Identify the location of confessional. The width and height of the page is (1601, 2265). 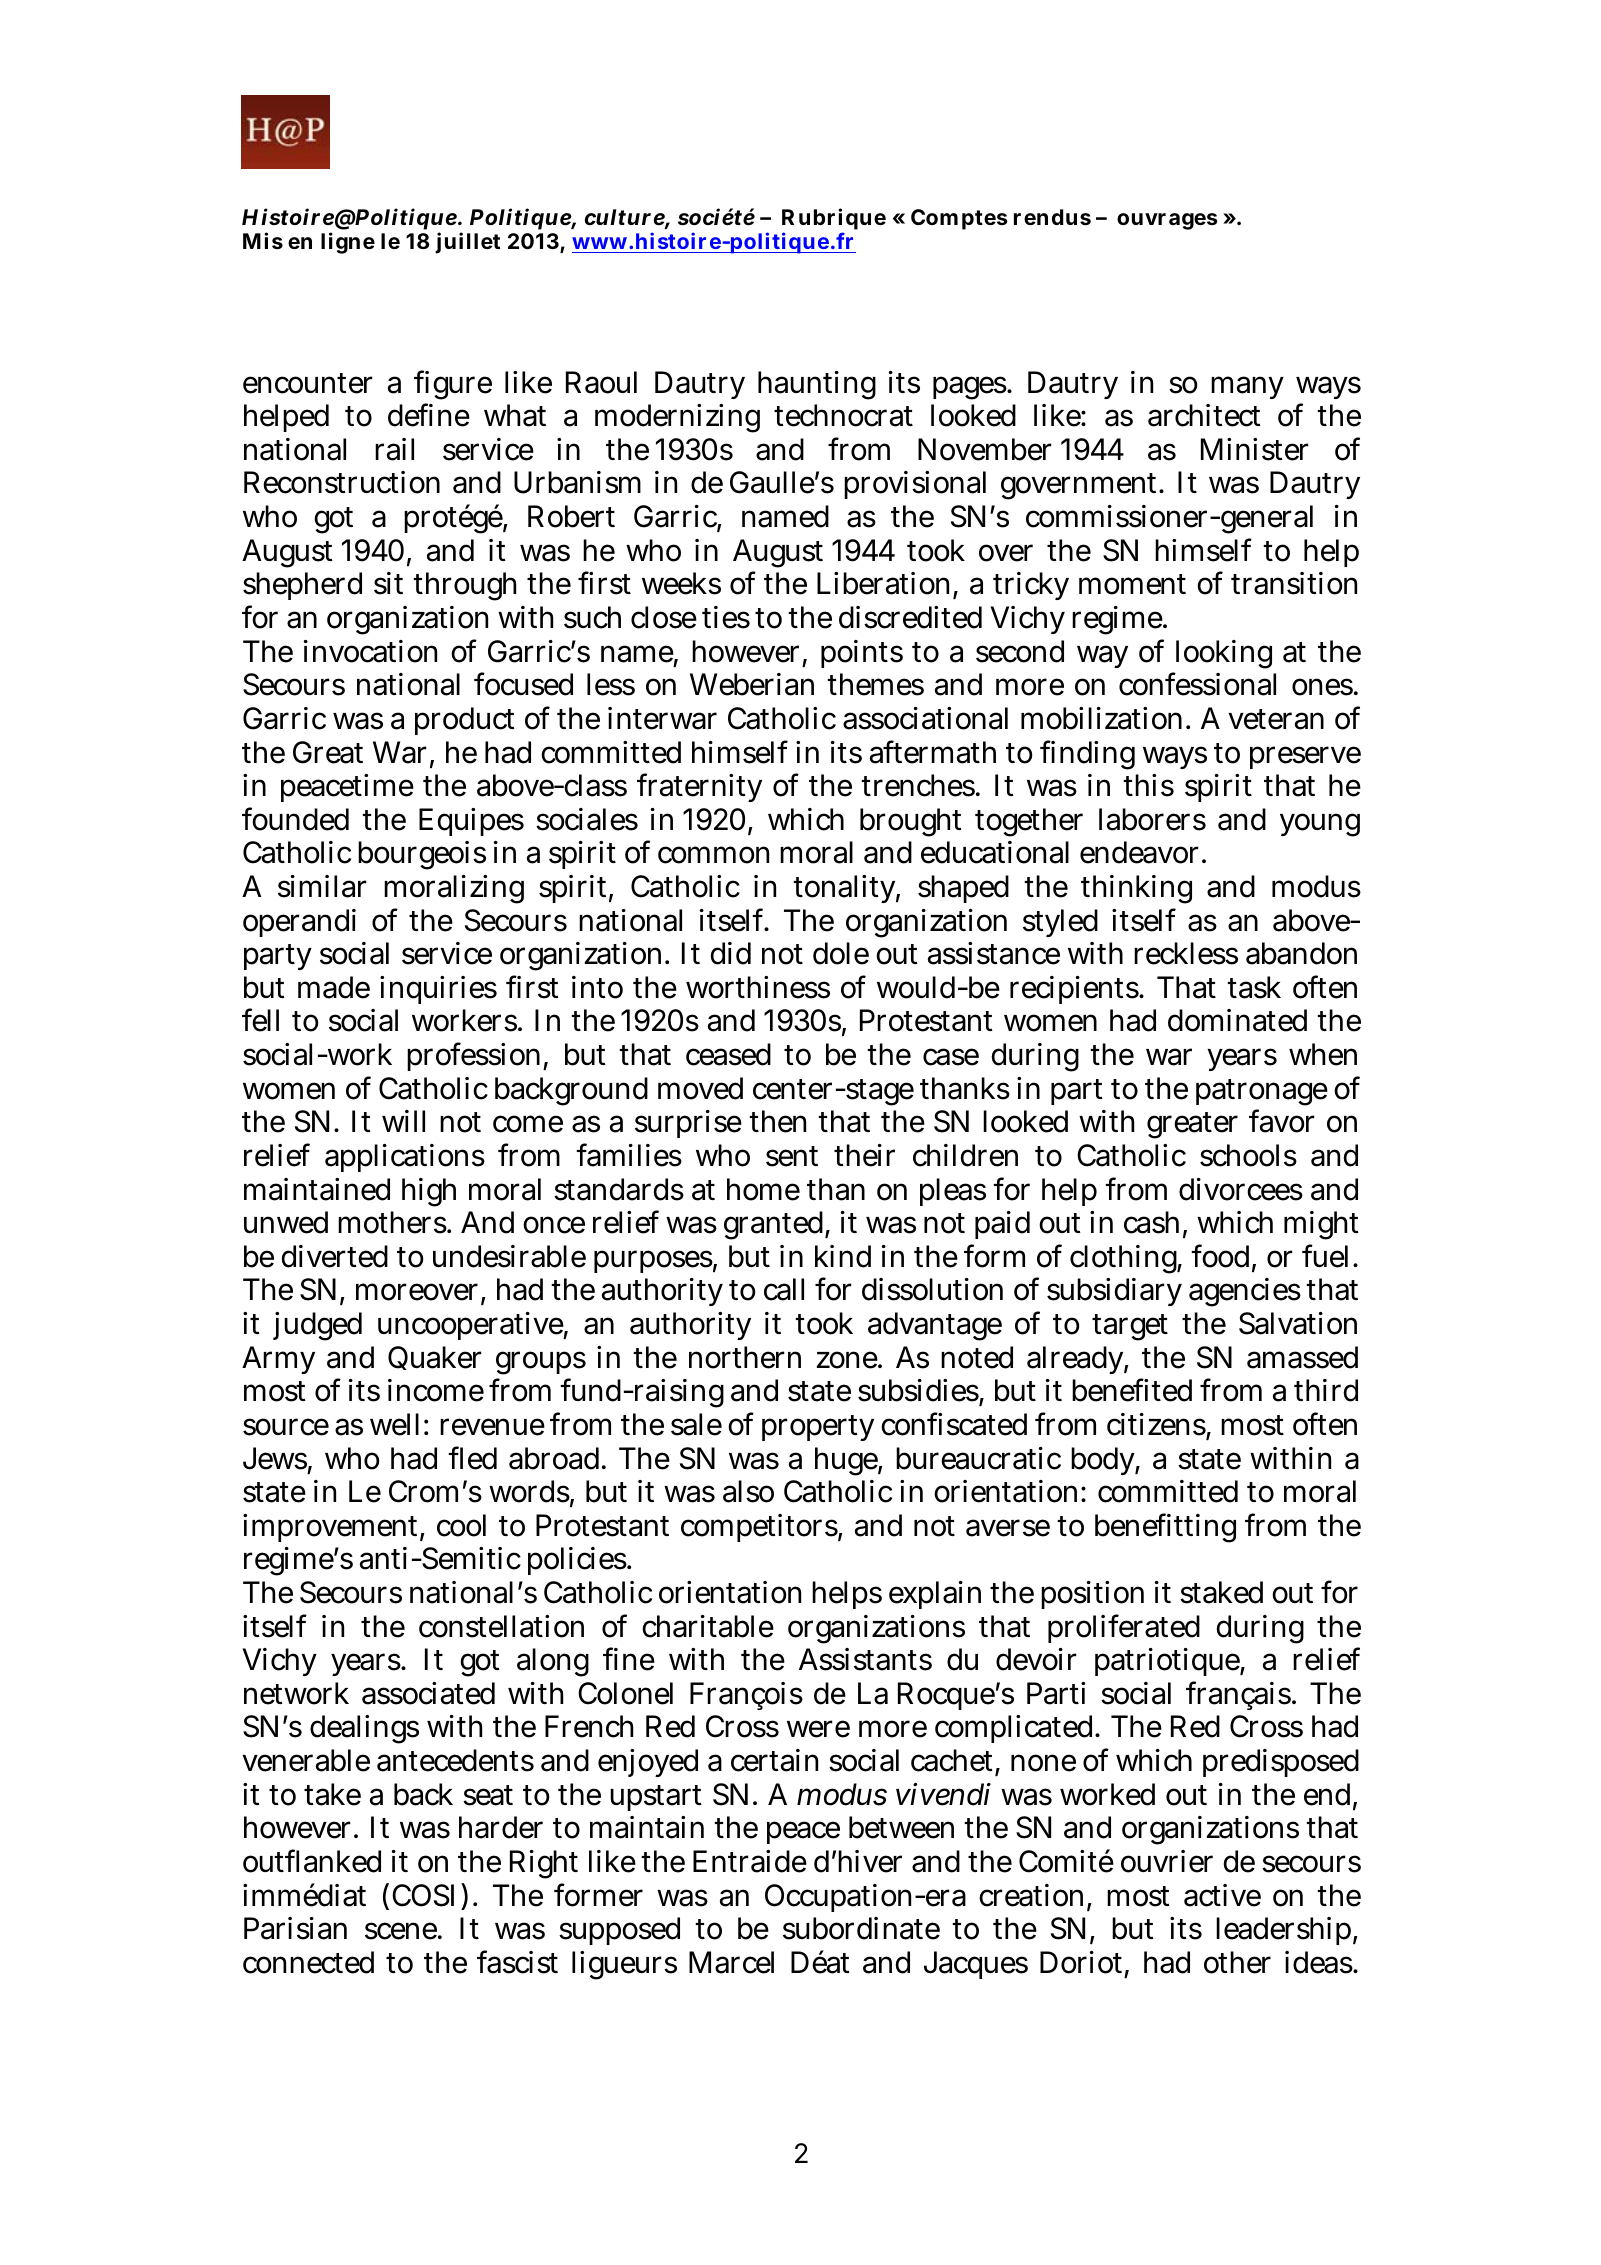
(1197, 684).
